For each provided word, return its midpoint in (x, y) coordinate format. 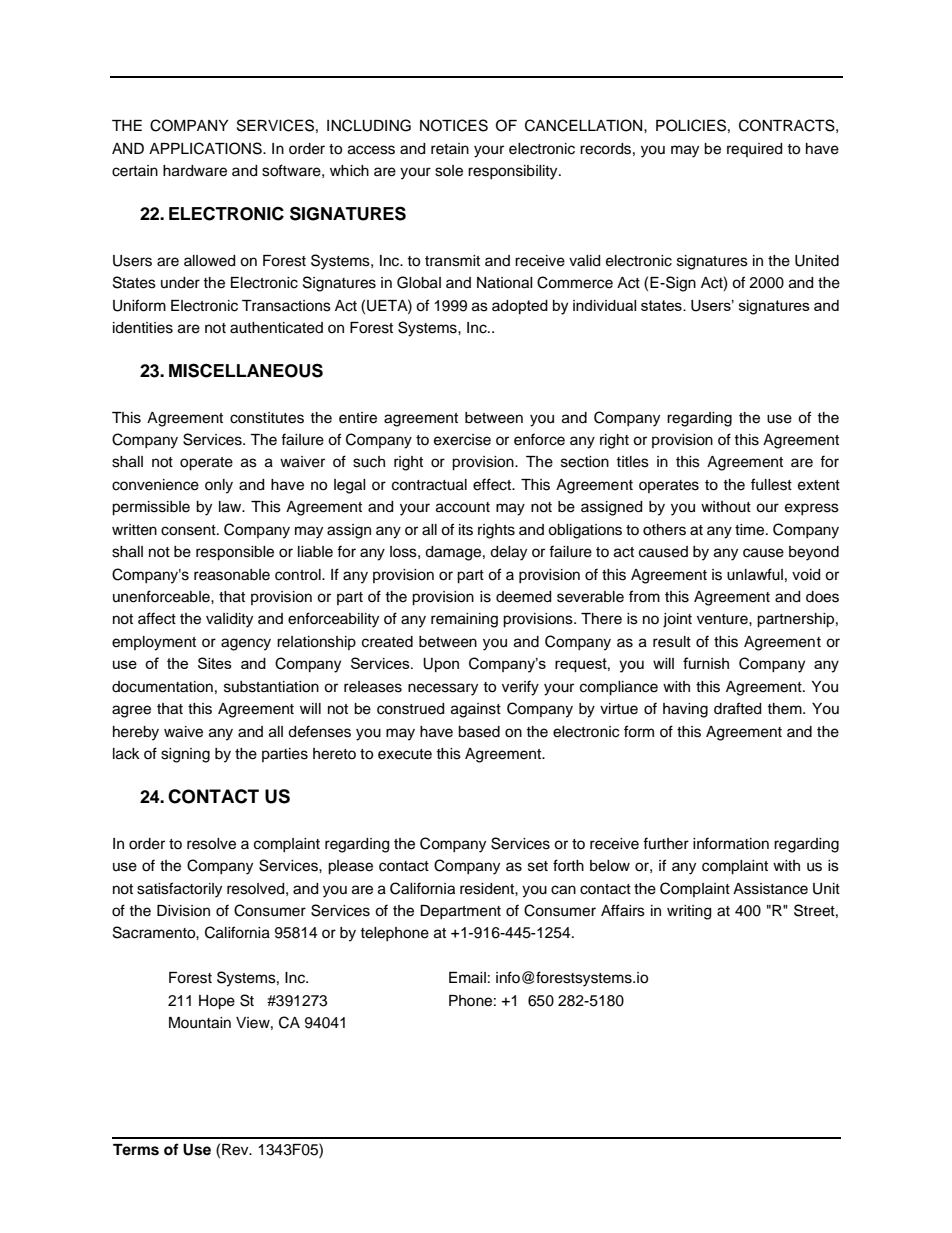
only (219, 486)
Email (467, 978)
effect (493, 484)
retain (450, 149)
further (666, 843)
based (479, 732)
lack (126, 754)
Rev (236, 1150)
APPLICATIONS (206, 148)
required (754, 150)
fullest (771, 484)
